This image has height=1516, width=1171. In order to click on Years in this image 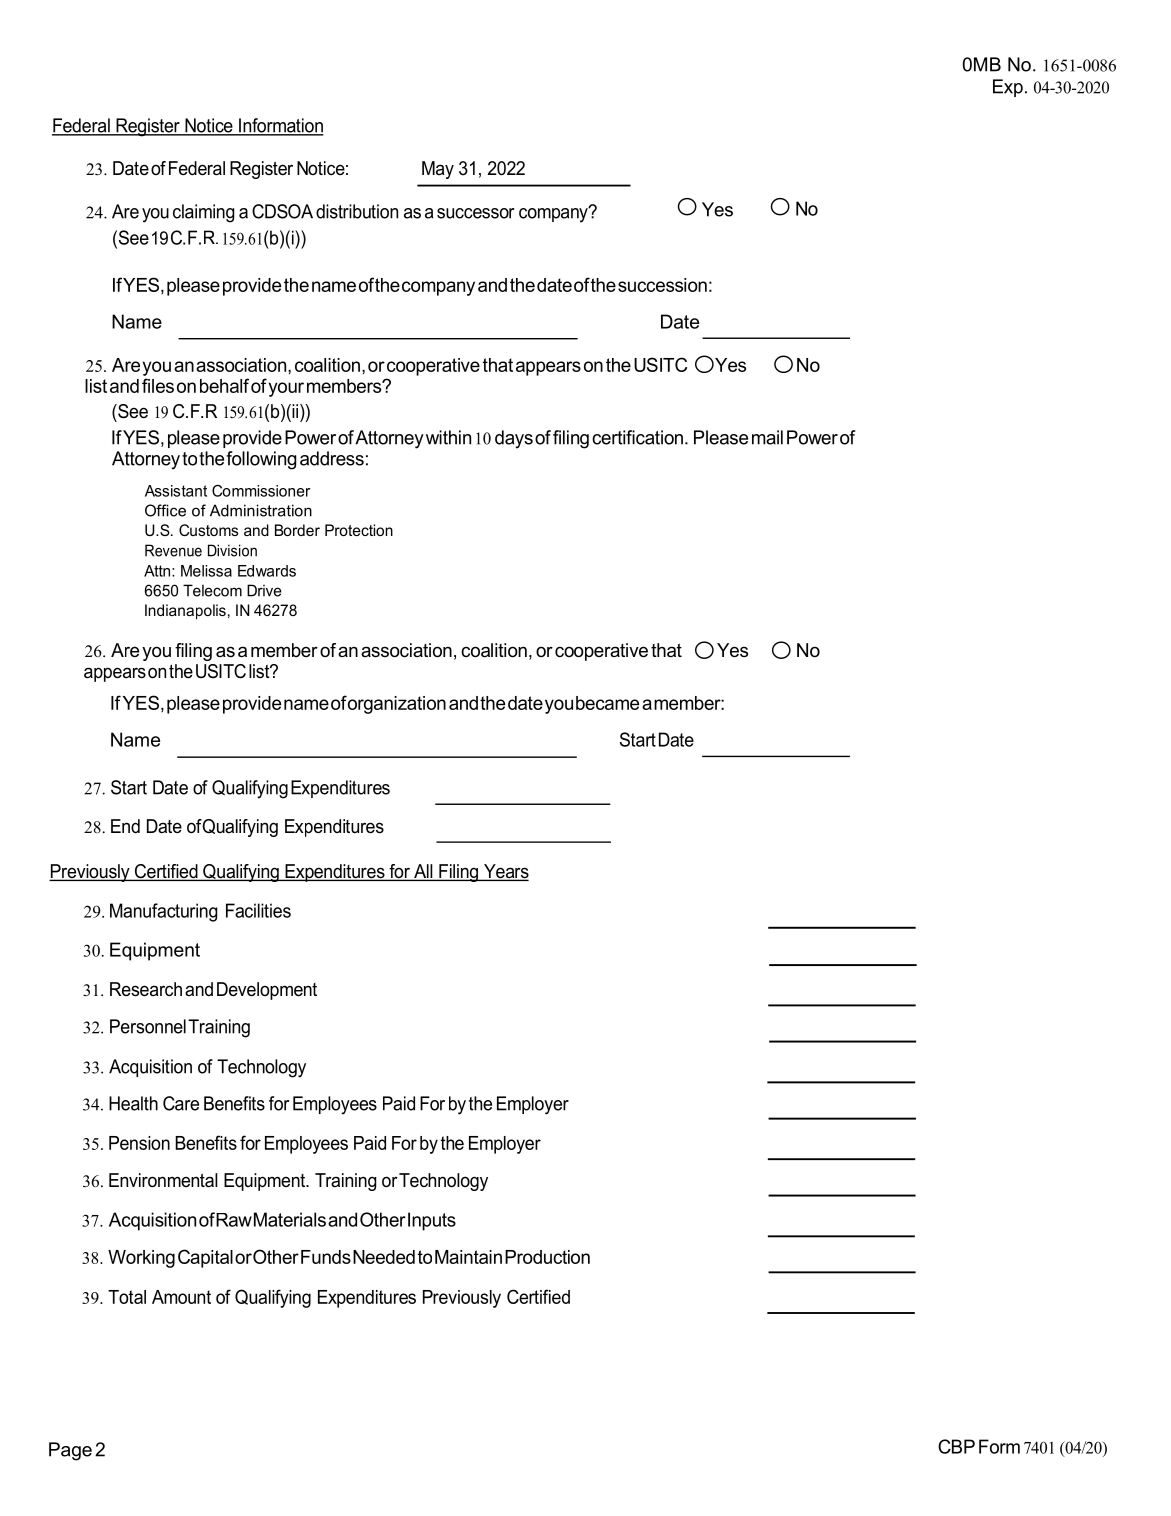, I will do `click(505, 872)`.
